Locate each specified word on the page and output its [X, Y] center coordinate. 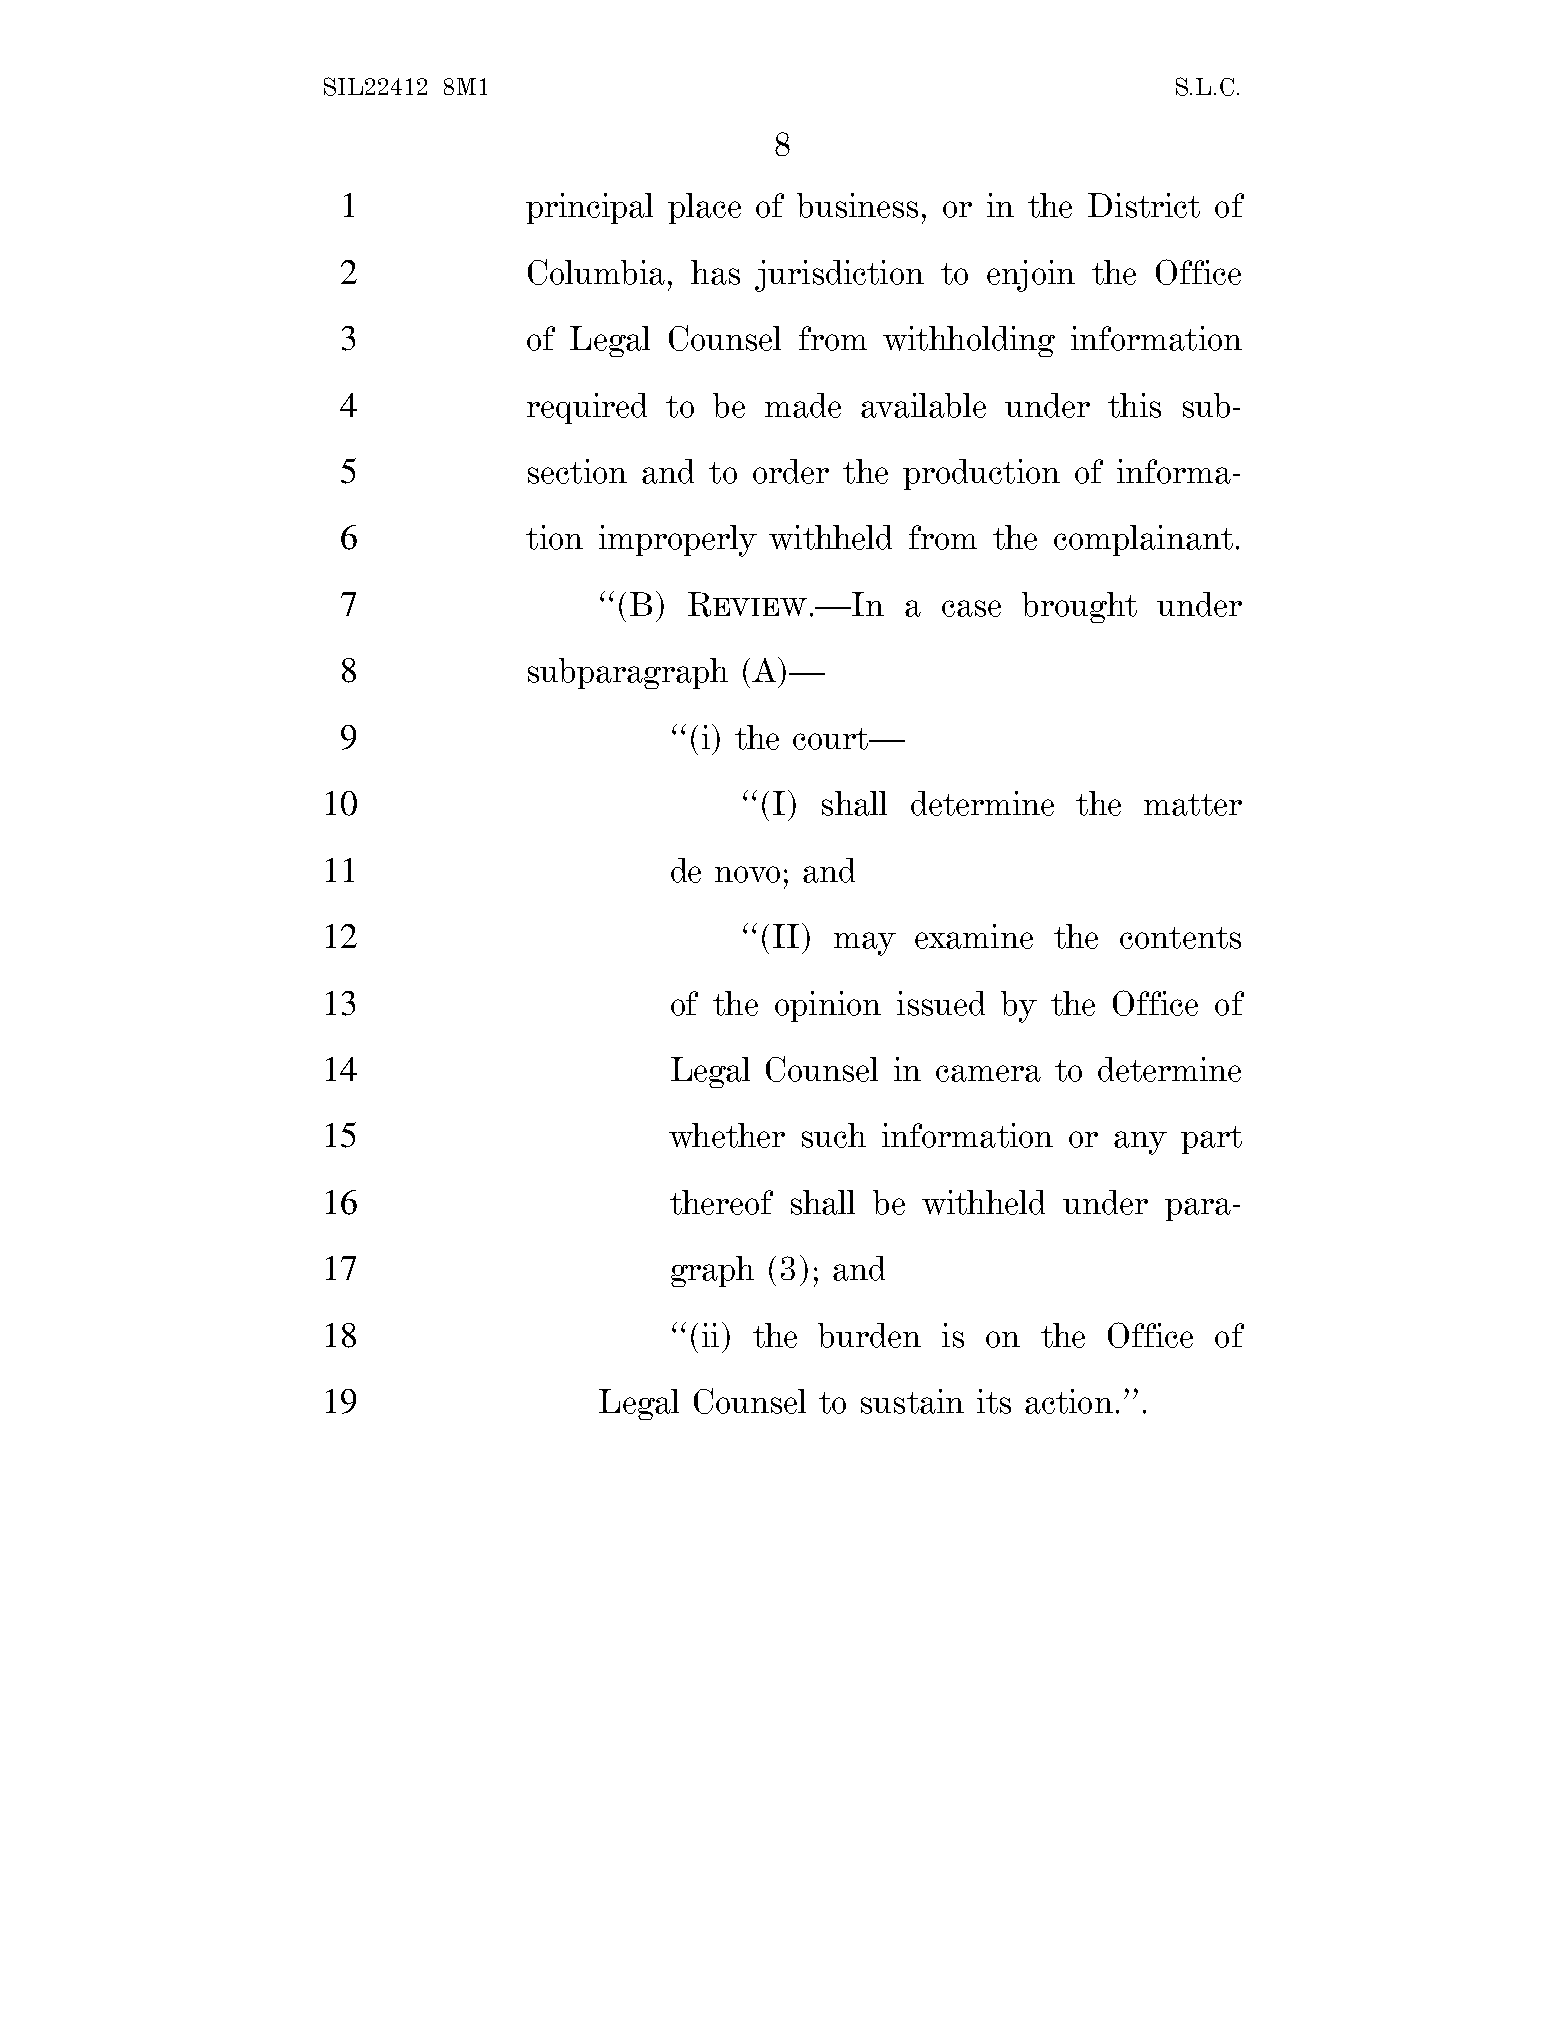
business [857, 205]
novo [747, 874]
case [971, 608]
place [704, 208]
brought [1079, 607]
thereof [721, 1202]
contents [1180, 938]
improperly [678, 541]
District [1144, 205]
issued [941, 1003]
